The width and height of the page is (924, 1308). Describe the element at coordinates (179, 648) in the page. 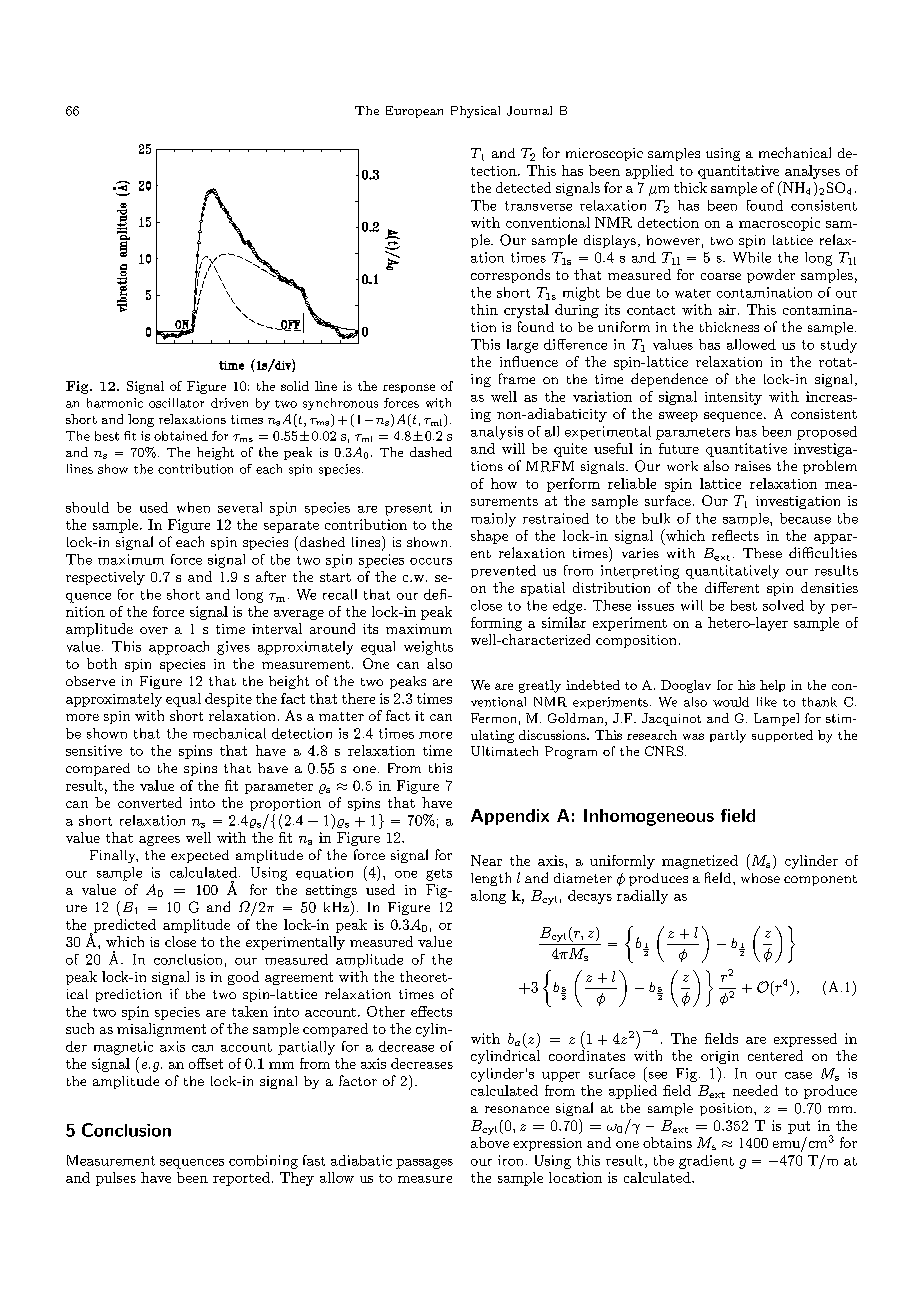

I see `approach` at that location.
